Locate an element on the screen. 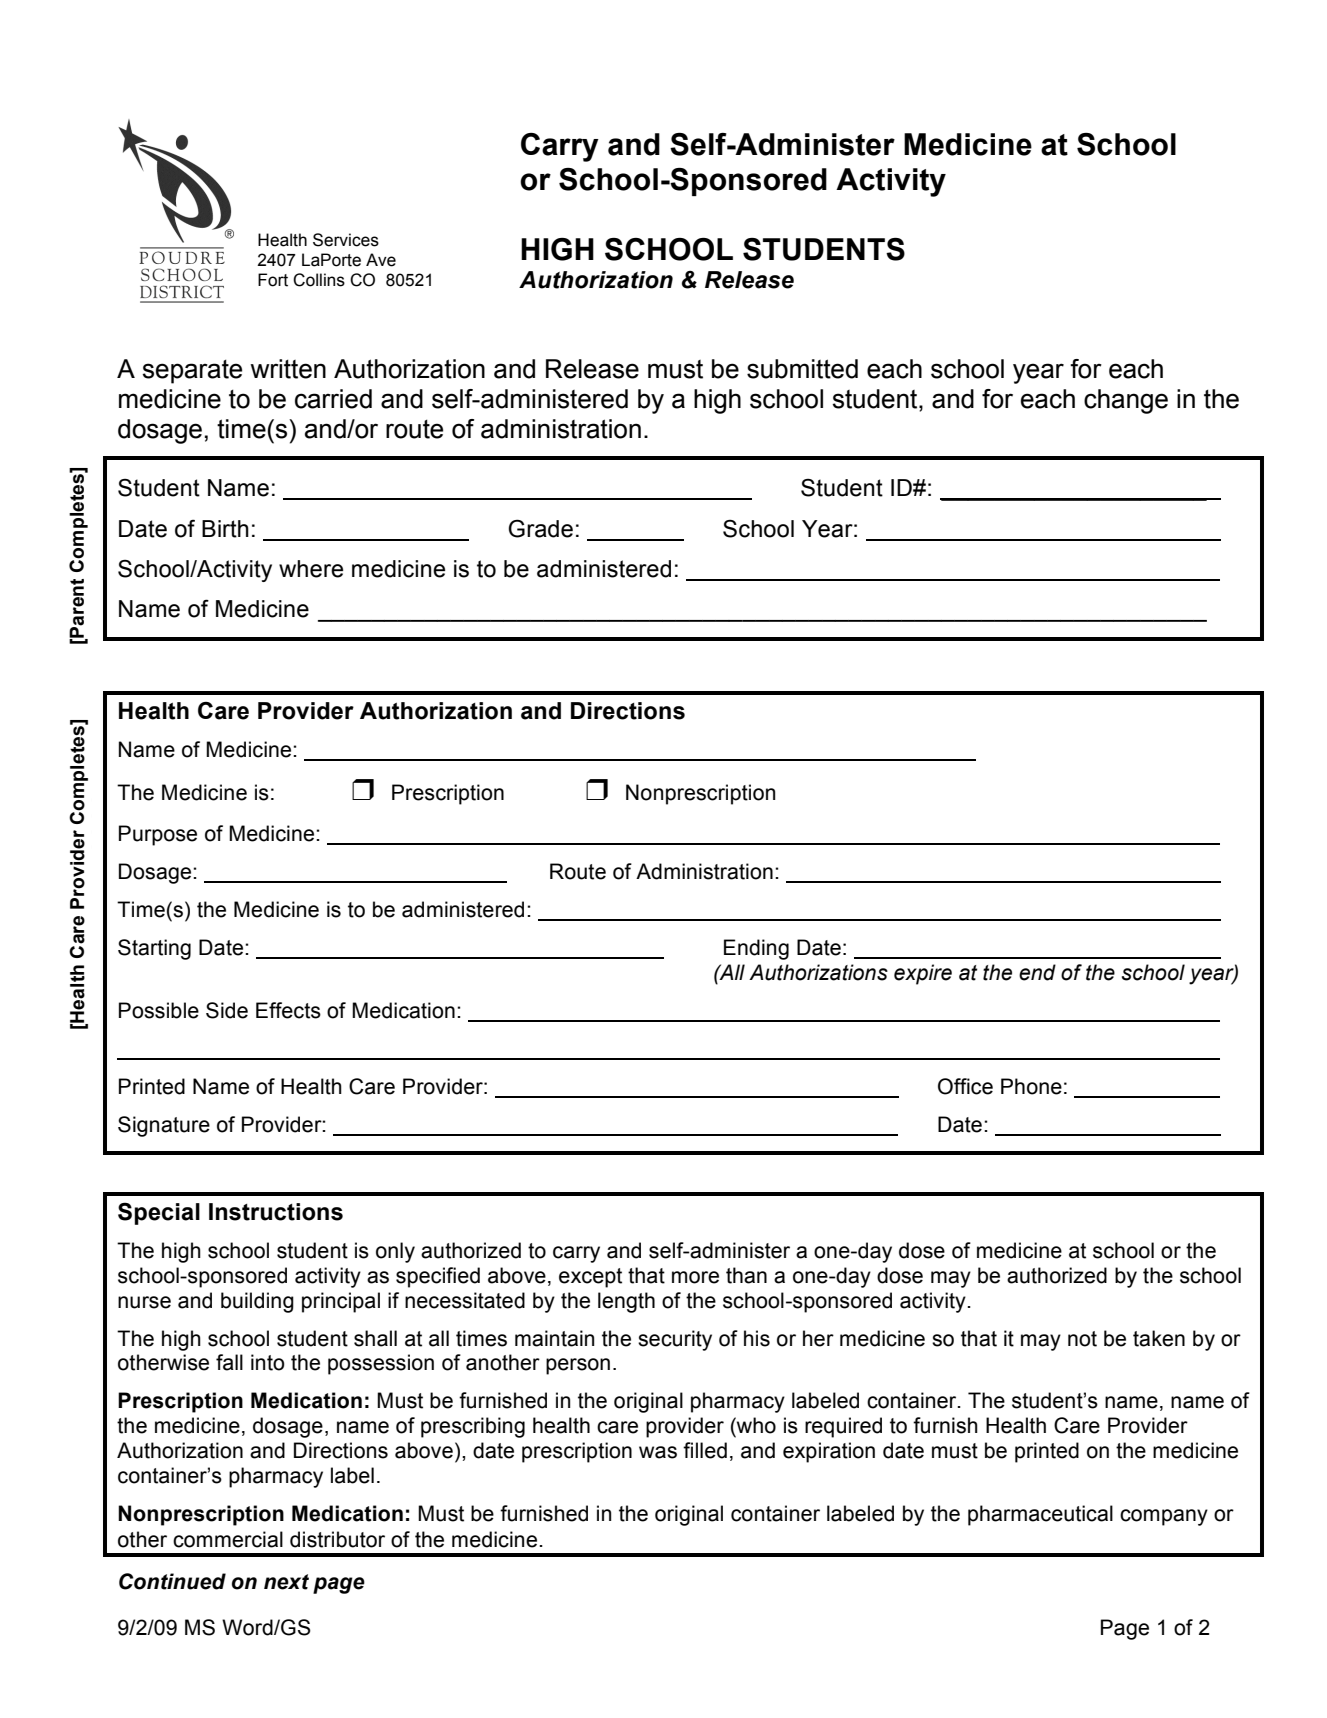 The image size is (1327, 1718). Ending is located at coordinates (756, 949).
